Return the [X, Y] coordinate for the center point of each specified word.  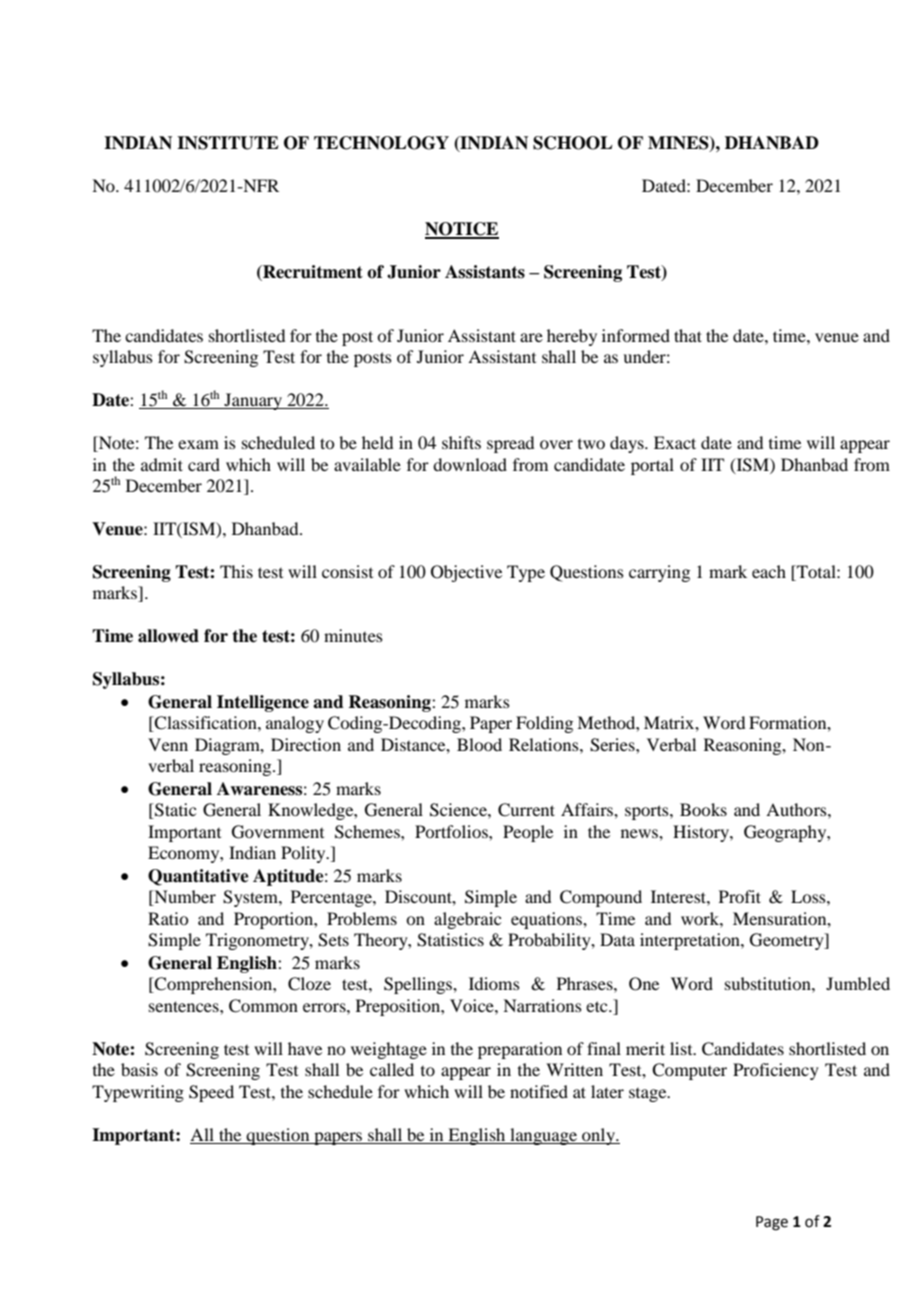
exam [198, 444]
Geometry [788, 941]
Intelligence [263, 703]
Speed [211, 1093]
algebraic [467, 920]
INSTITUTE [228, 143]
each [769, 571]
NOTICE [462, 230]
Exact [675, 442]
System [251, 898]
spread [510, 444]
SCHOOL [573, 143]
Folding [544, 724]
